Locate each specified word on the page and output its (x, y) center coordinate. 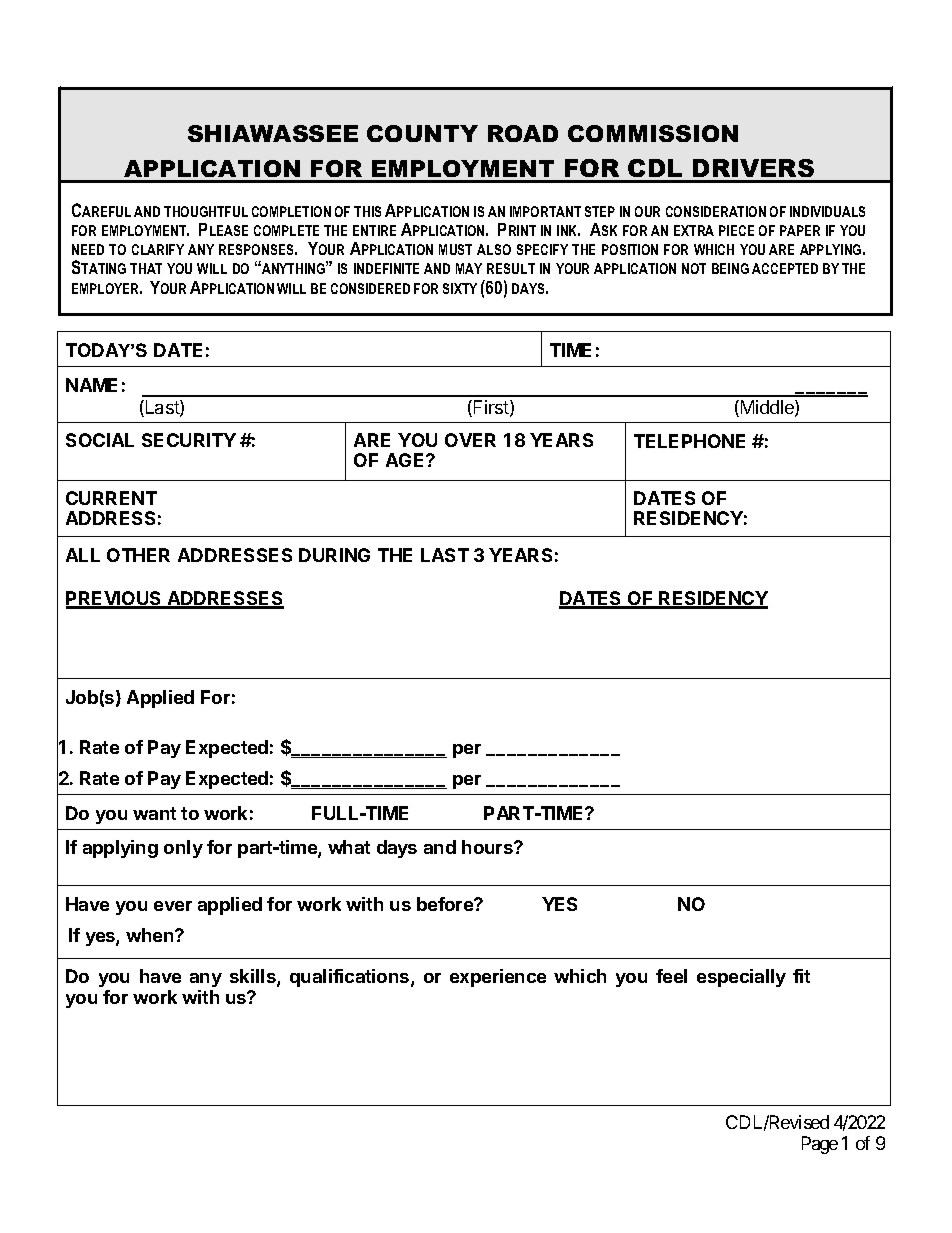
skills (254, 977)
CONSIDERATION (716, 211)
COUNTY (422, 133)
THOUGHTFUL (206, 211)
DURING (334, 555)
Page (820, 1145)
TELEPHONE (689, 441)
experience (498, 978)
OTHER (138, 555)
